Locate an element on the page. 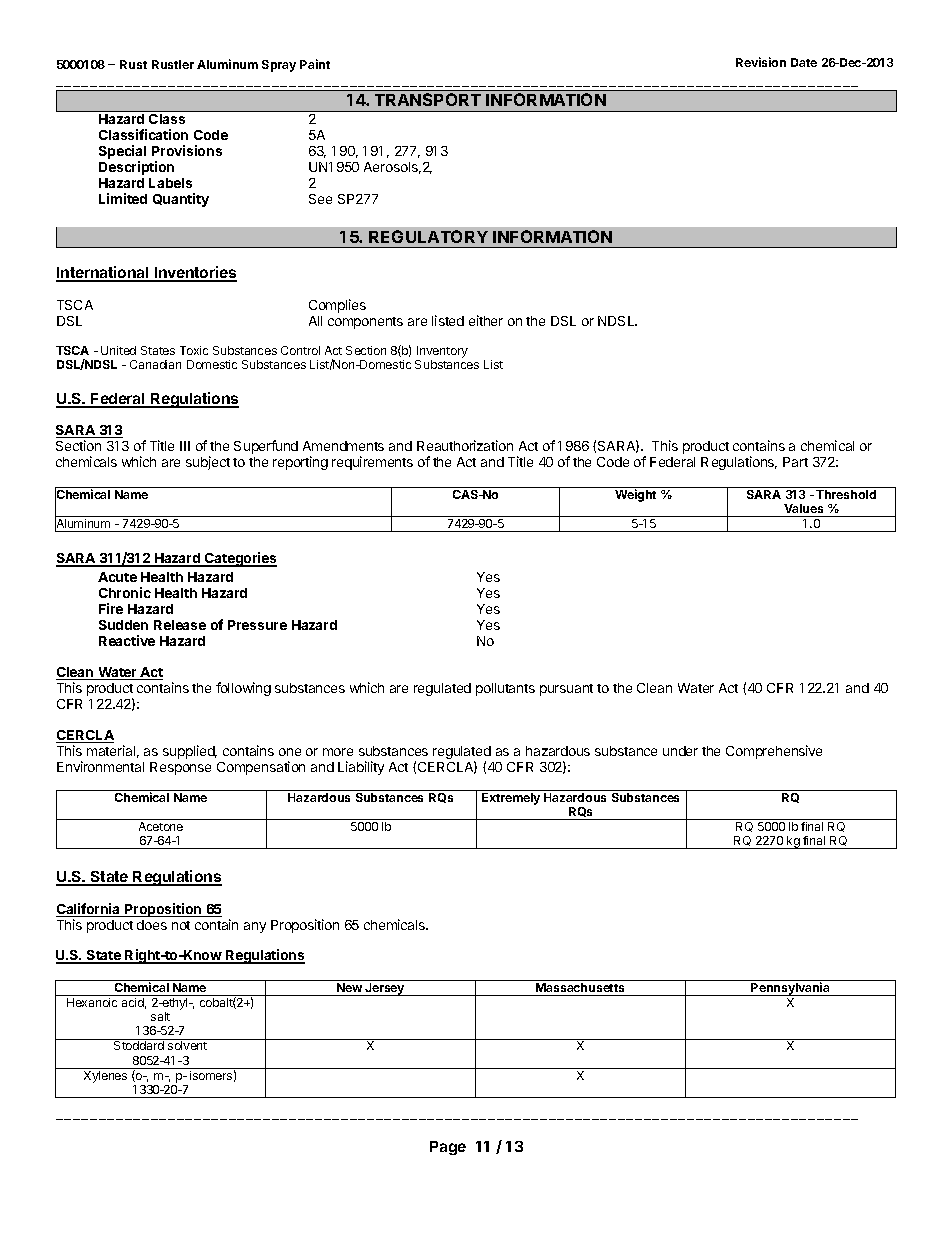  solvent is located at coordinates (187, 1045).
